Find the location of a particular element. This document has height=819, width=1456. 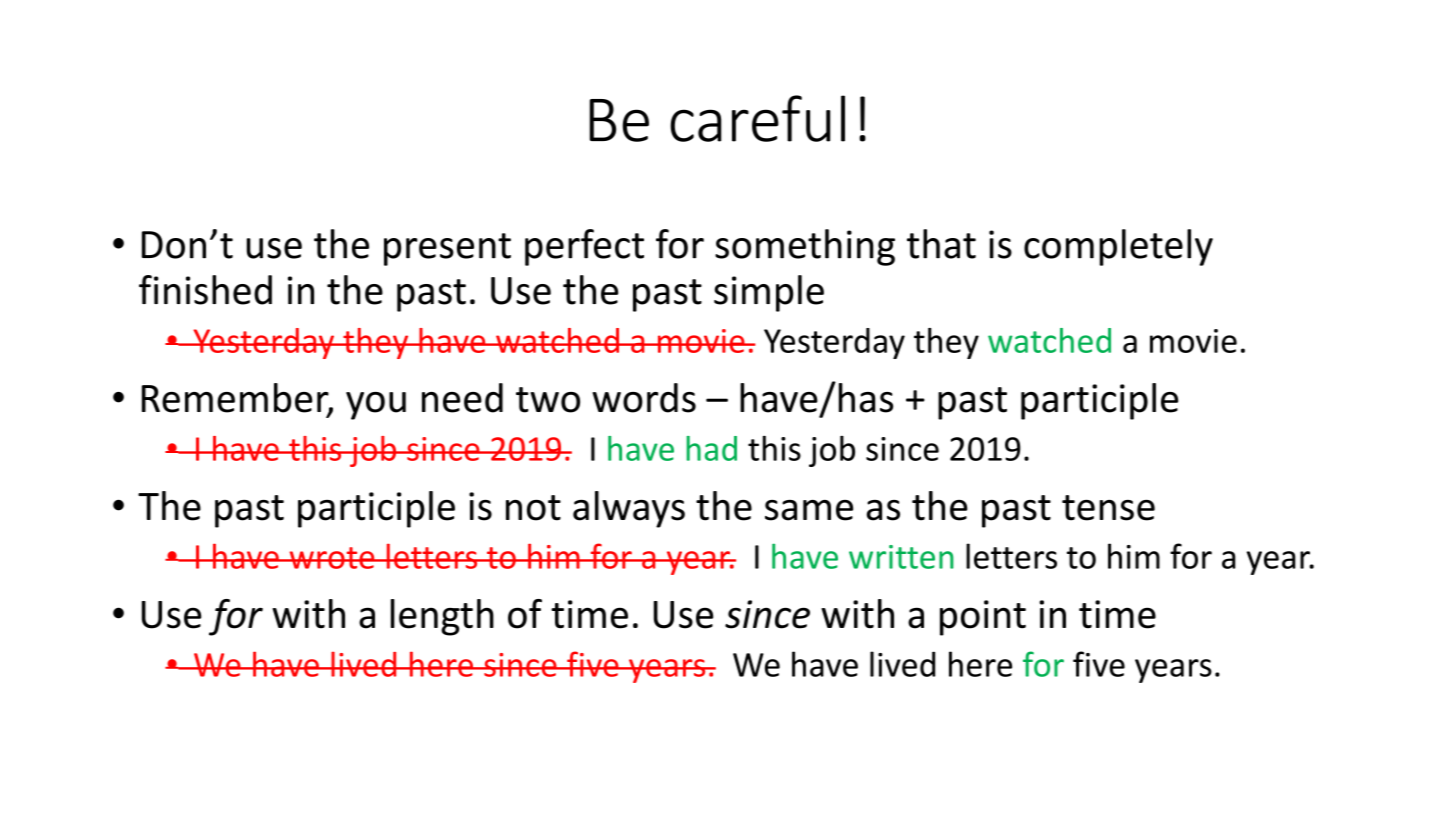

point is located at coordinates (983, 618).
